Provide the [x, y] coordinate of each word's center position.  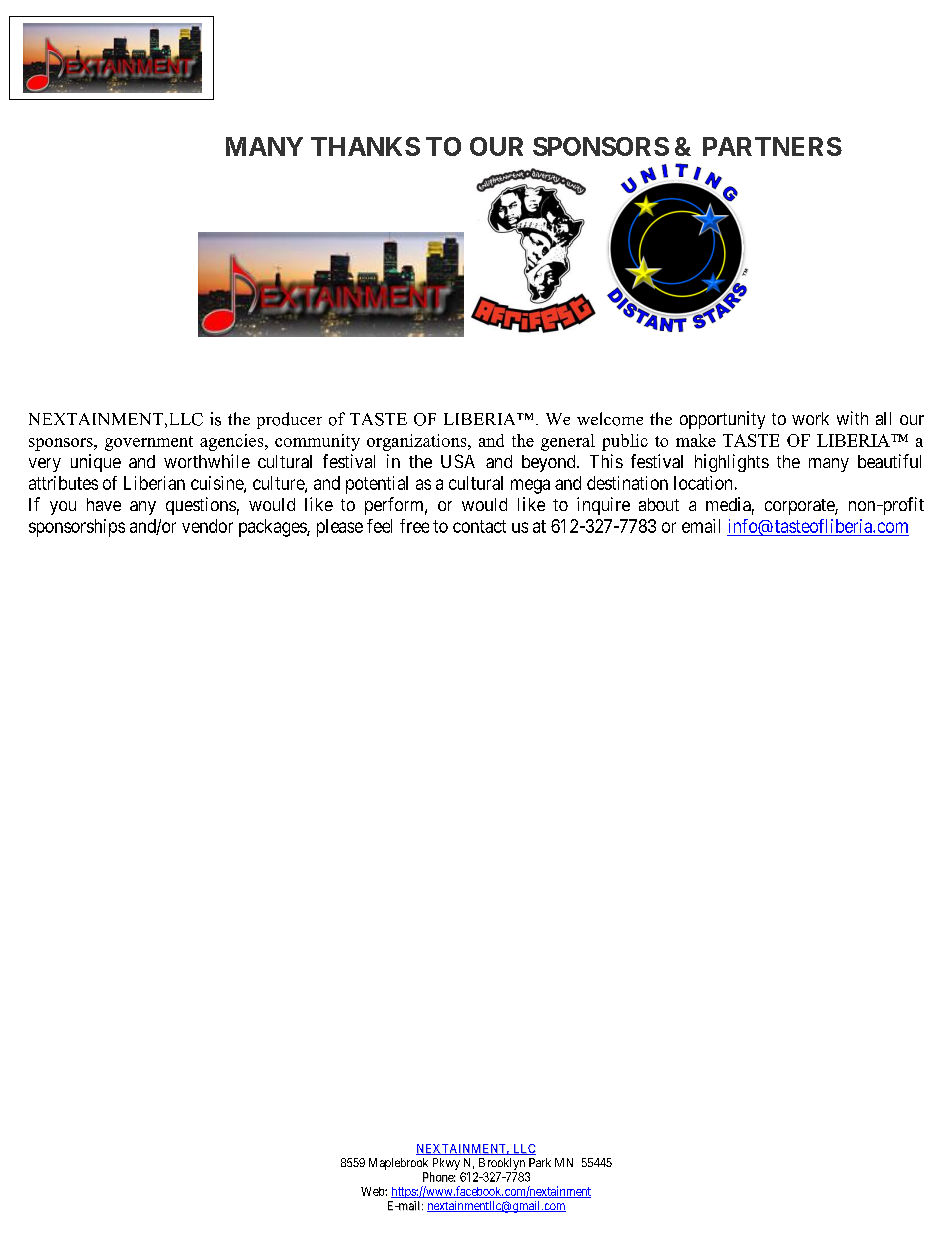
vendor [207, 526]
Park [540, 1162]
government [149, 443]
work [810, 418]
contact [479, 526]
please [340, 528]
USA [458, 461]
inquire [603, 506]
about [659, 504]
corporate [800, 507]
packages [273, 528]
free [414, 526]
